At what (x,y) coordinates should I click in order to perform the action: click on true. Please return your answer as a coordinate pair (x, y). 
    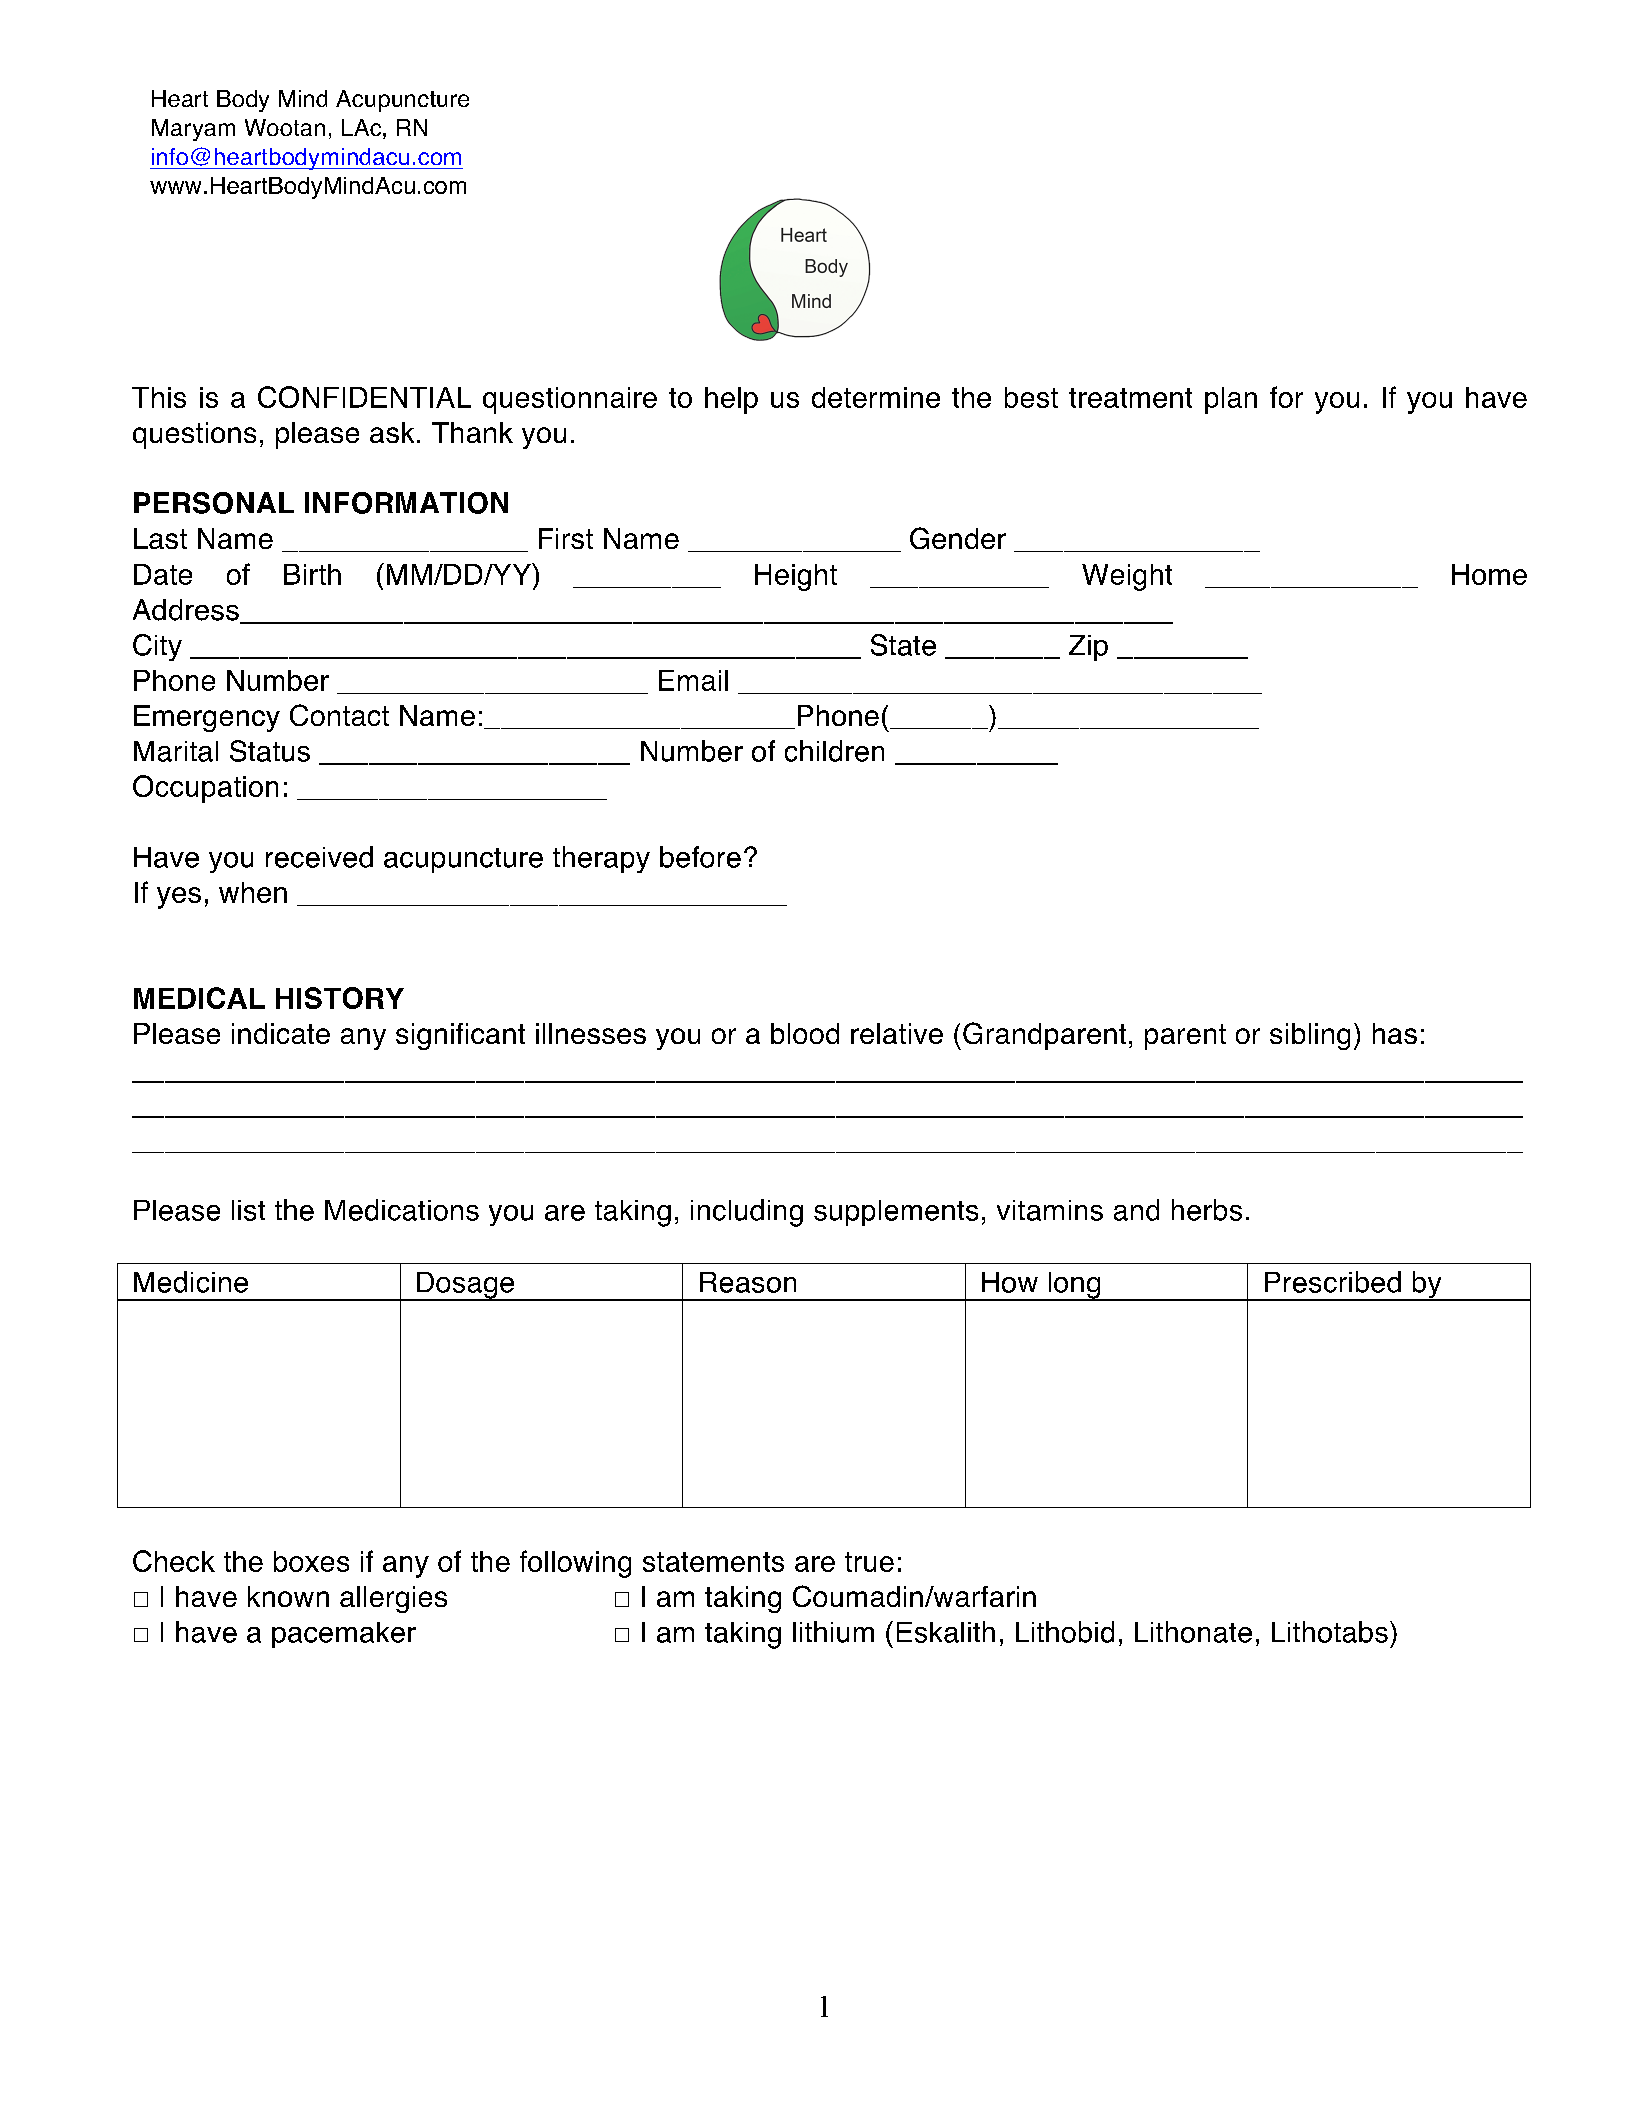
    Looking at the image, I should click on (869, 1562).
